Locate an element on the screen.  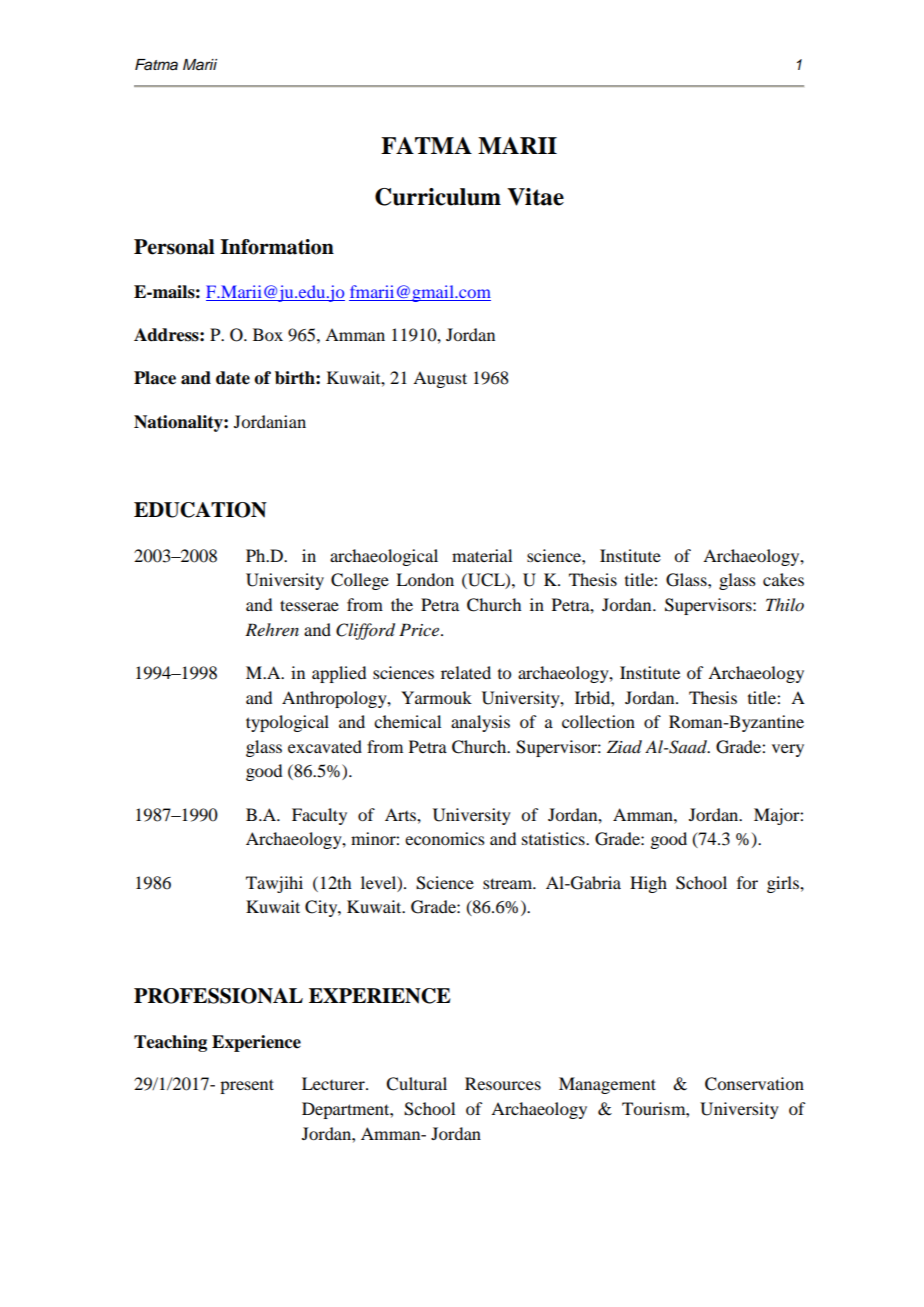
Conservation is located at coordinates (754, 1084).
